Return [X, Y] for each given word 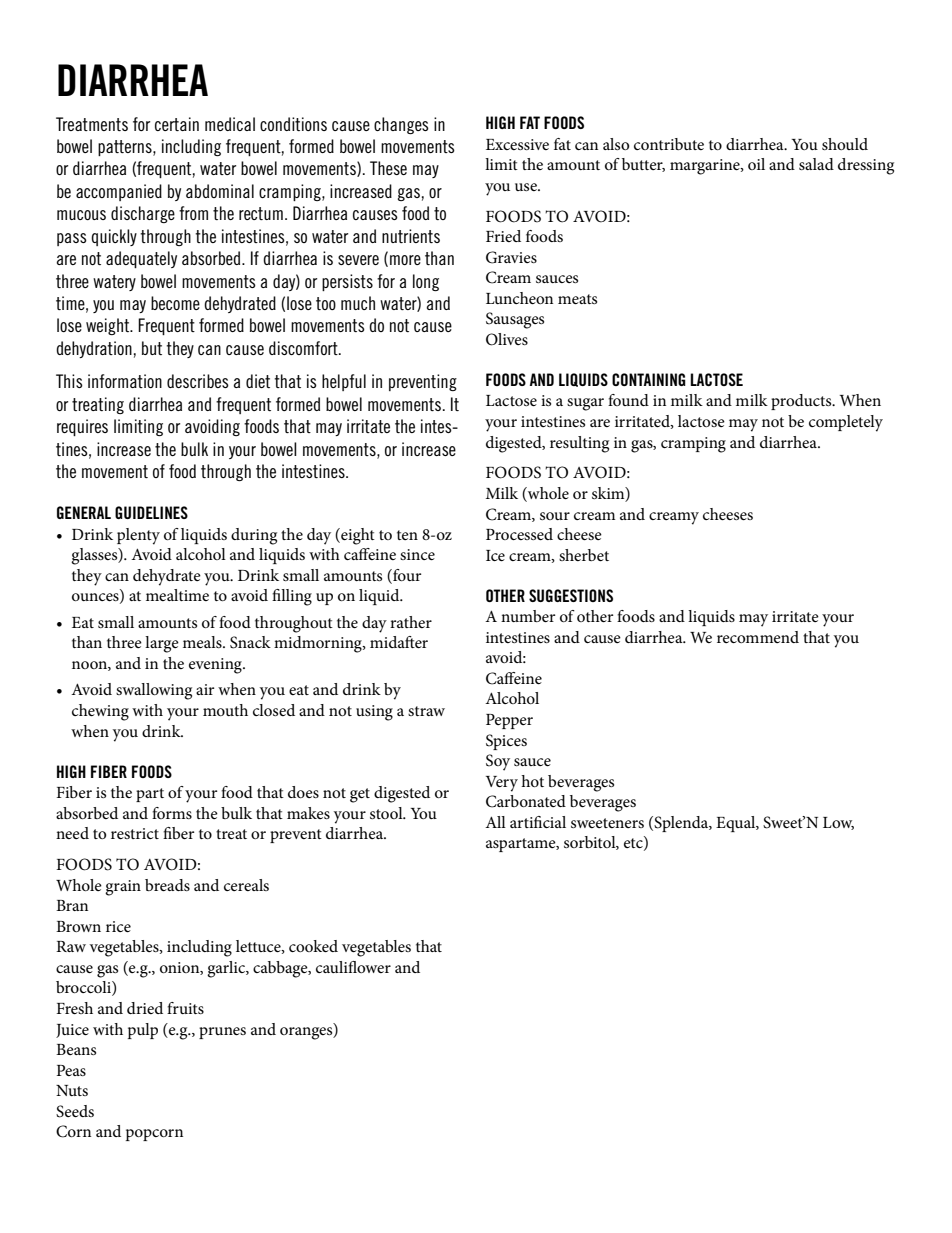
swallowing [154, 691]
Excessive [517, 144]
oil [756, 164]
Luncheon [519, 298]
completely [846, 423]
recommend [758, 637]
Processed [519, 534]
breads [167, 885]
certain [177, 124]
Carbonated [526, 801]
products [802, 402]
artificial [538, 822]
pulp [143, 1031]
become [175, 303]
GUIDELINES [151, 512]
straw [426, 711]
